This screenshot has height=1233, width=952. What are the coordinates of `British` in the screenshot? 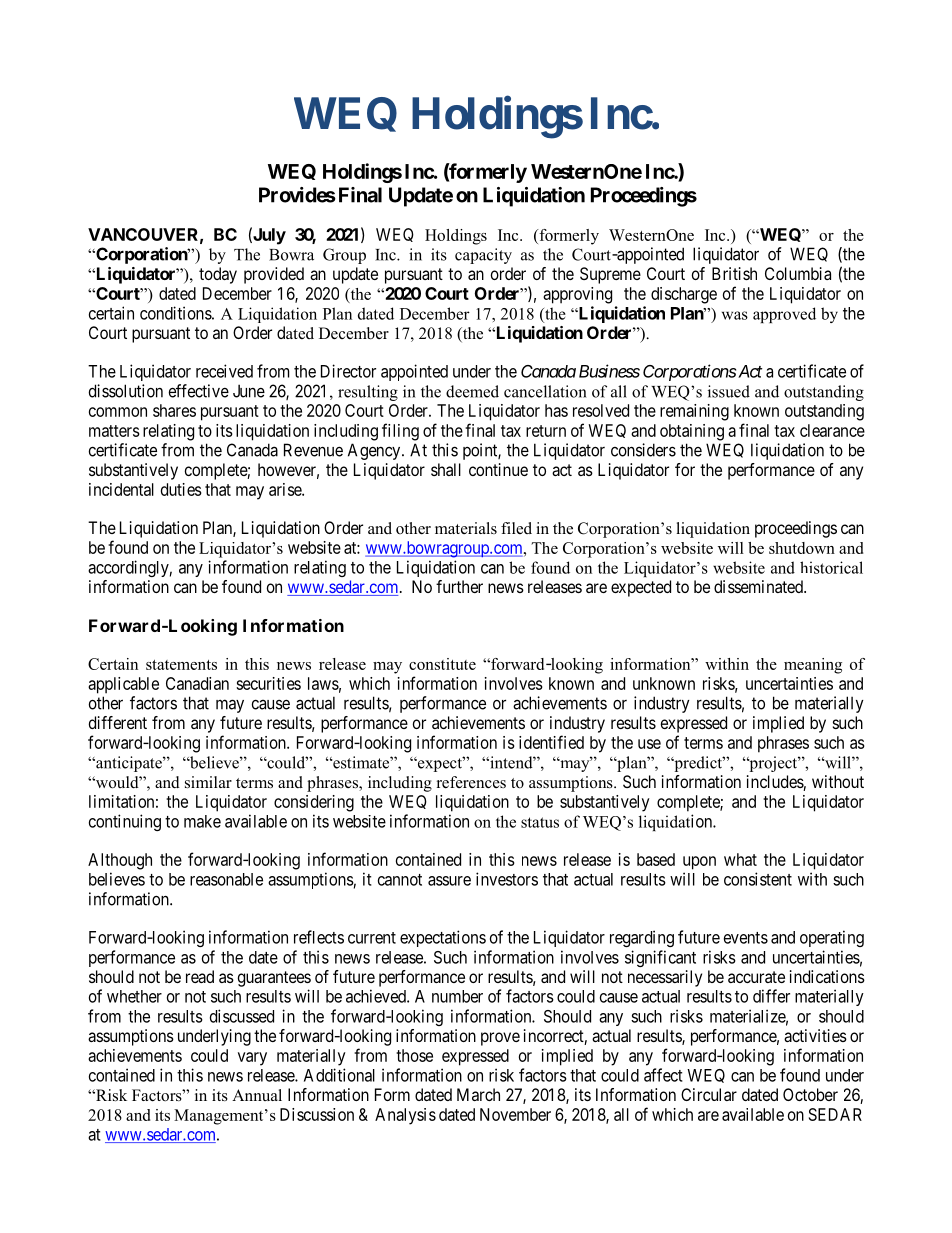 It's located at (734, 273).
